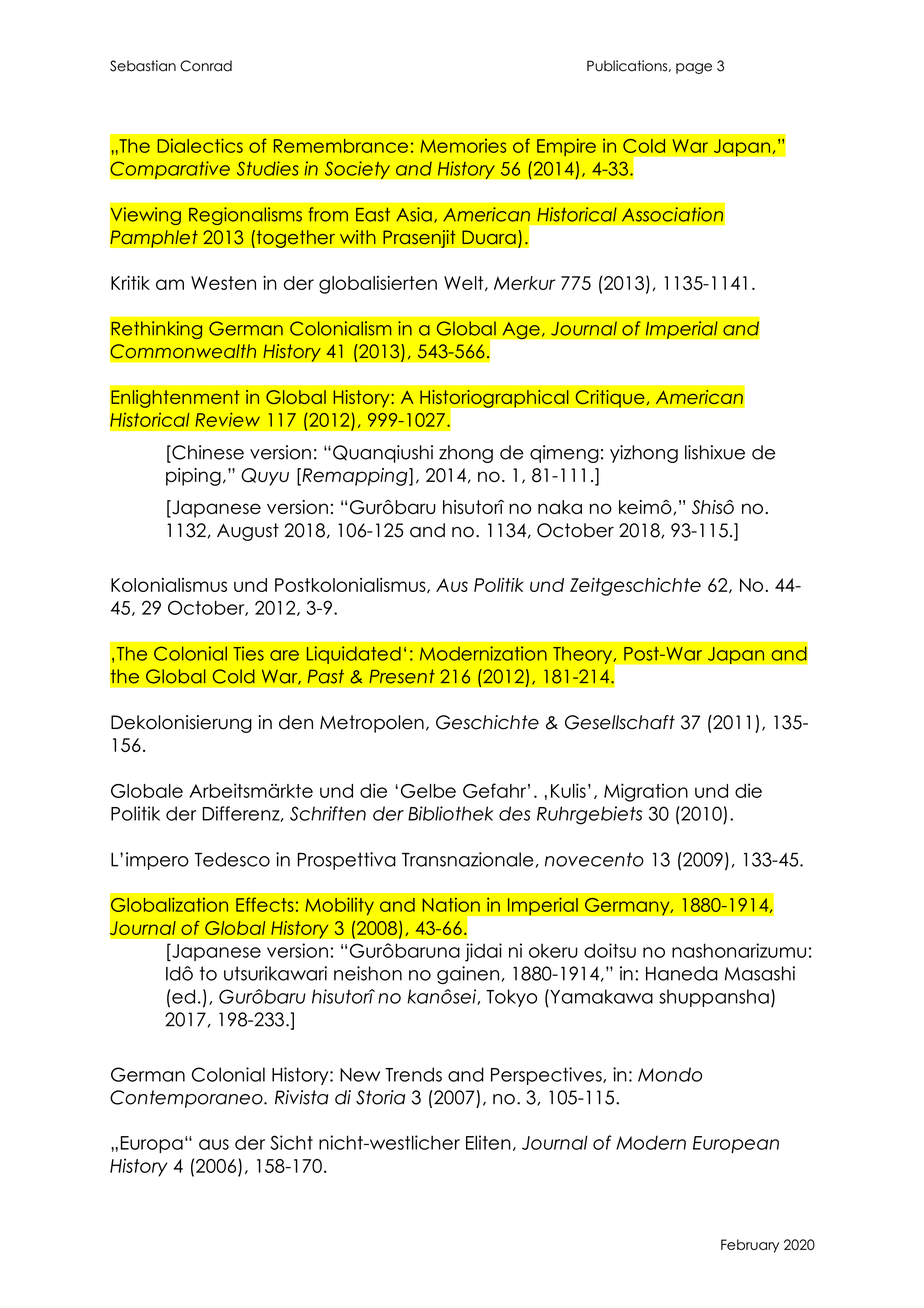  Describe the element at coordinates (152, 1144) in the document. I see `Europa` at that location.
